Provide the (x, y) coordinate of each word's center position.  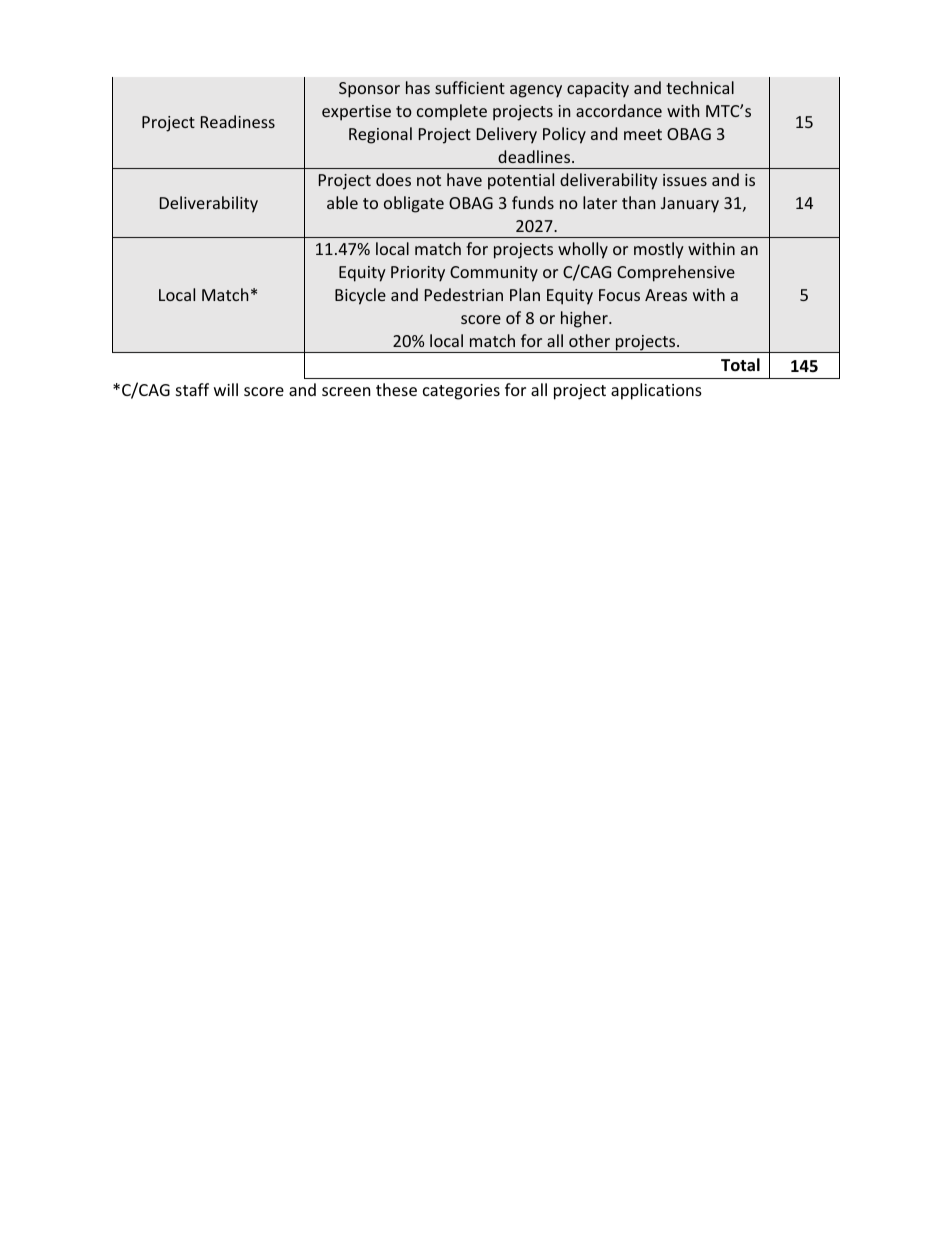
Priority (418, 274)
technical (700, 87)
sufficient (470, 87)
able (342, 202)
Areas (666, 295)
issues (685, 180)
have (464, 179)
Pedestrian (464, 294)
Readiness (238, 121)
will (226, 389)
